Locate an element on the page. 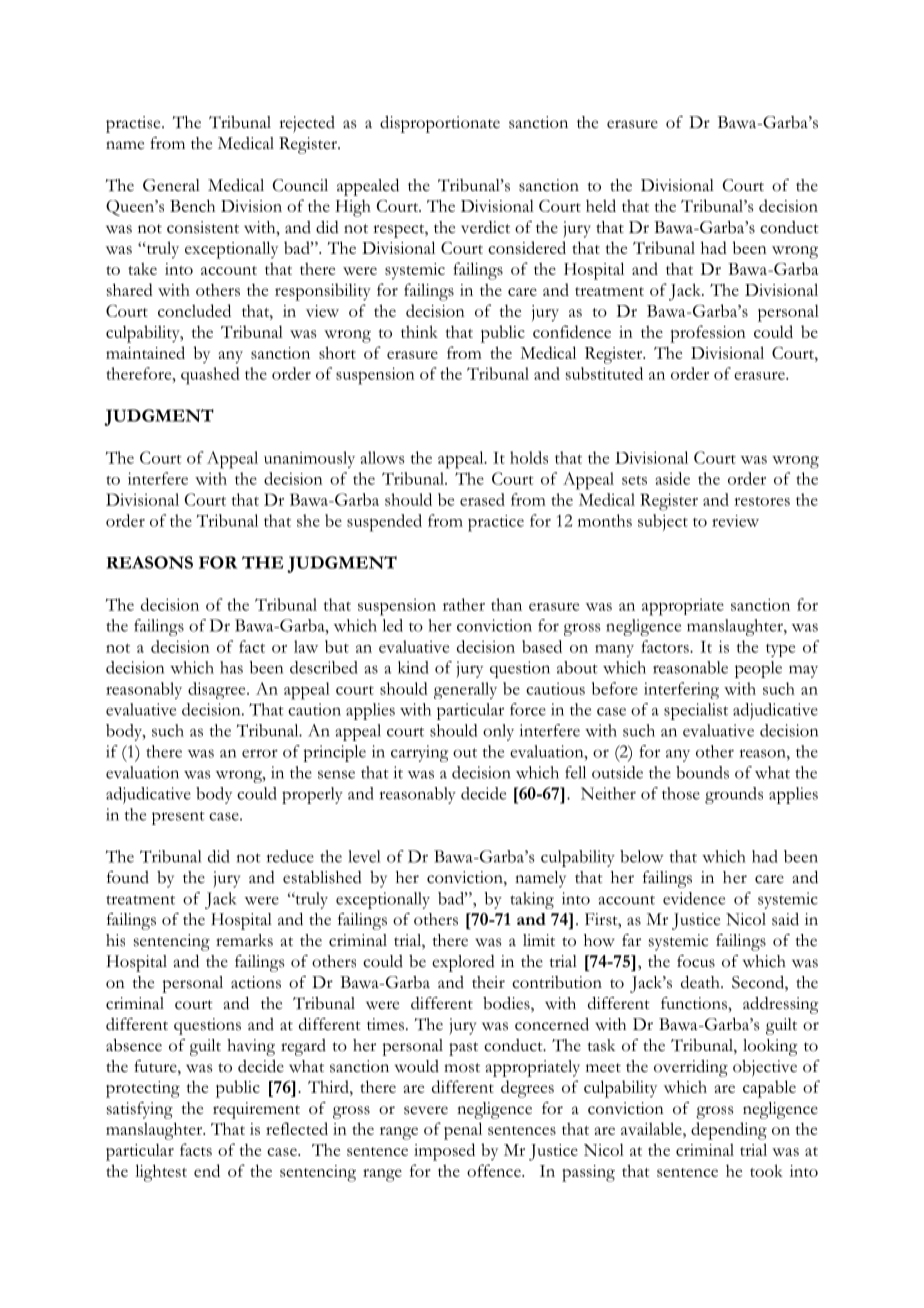  disproportionate is located at coordinates (440, 124).
